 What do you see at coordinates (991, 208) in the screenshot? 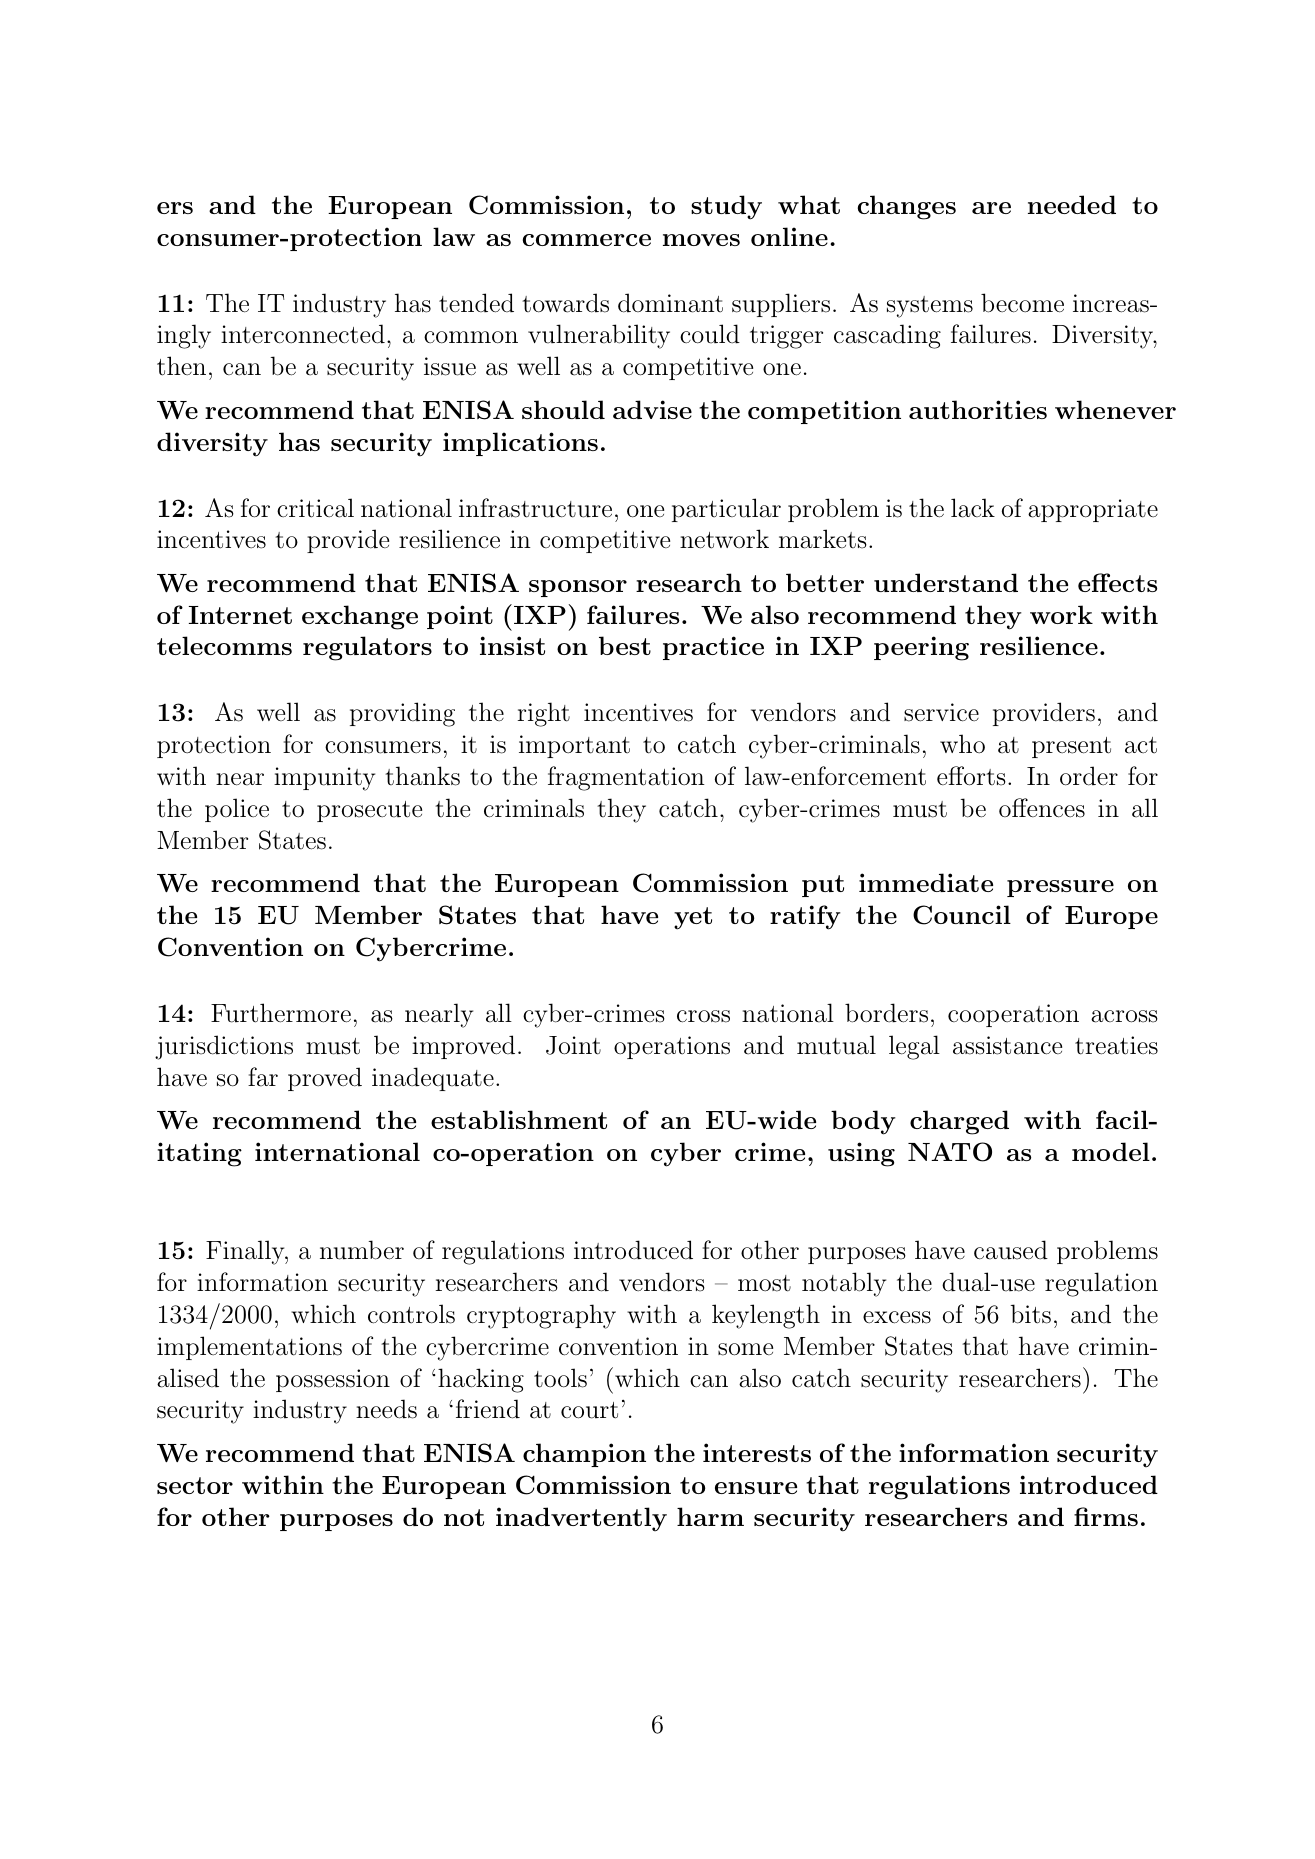
I see `are` at bounding box center [991, 208].
